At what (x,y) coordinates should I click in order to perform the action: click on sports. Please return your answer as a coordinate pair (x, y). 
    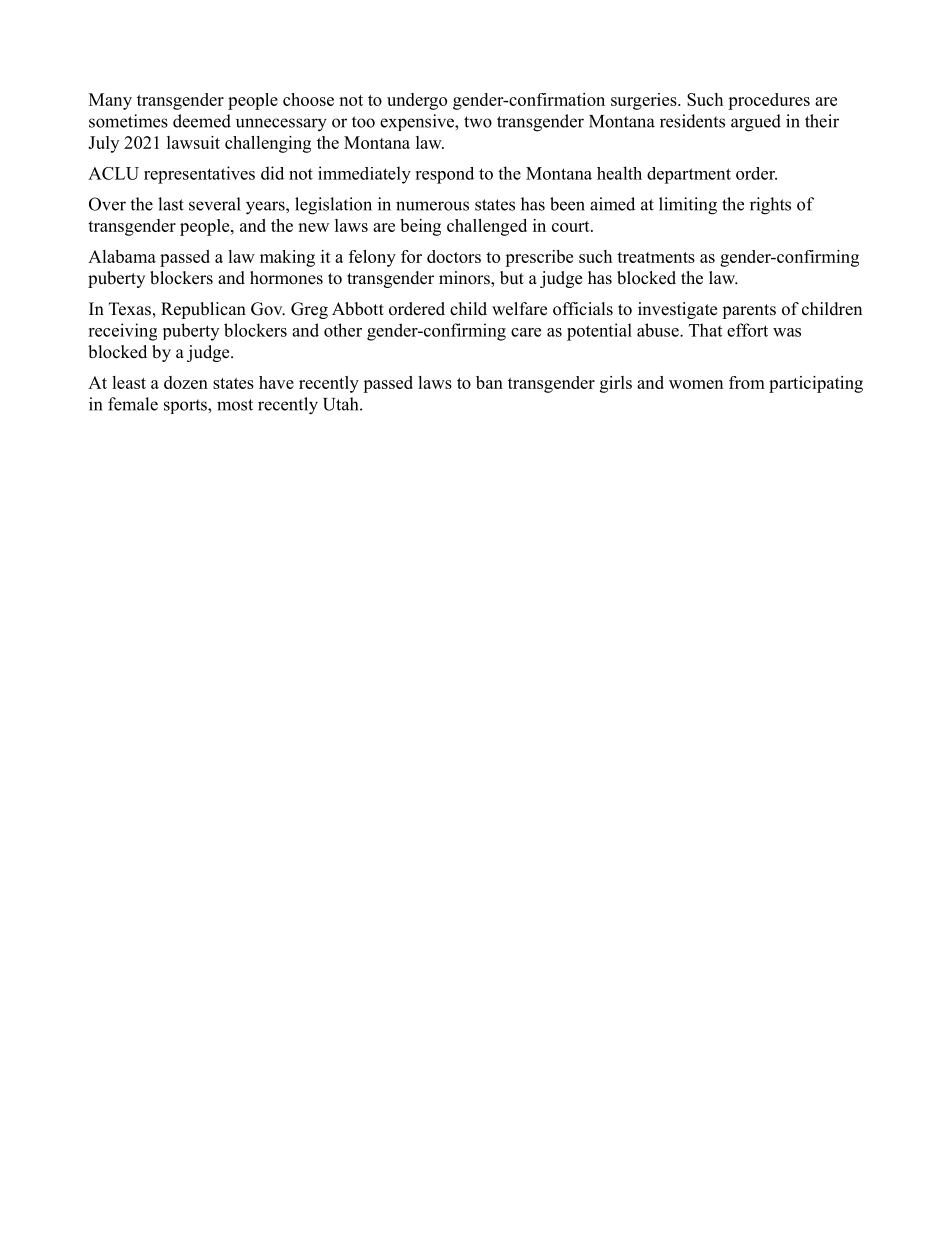
    Looking at the image, I should click on (186, 406).
